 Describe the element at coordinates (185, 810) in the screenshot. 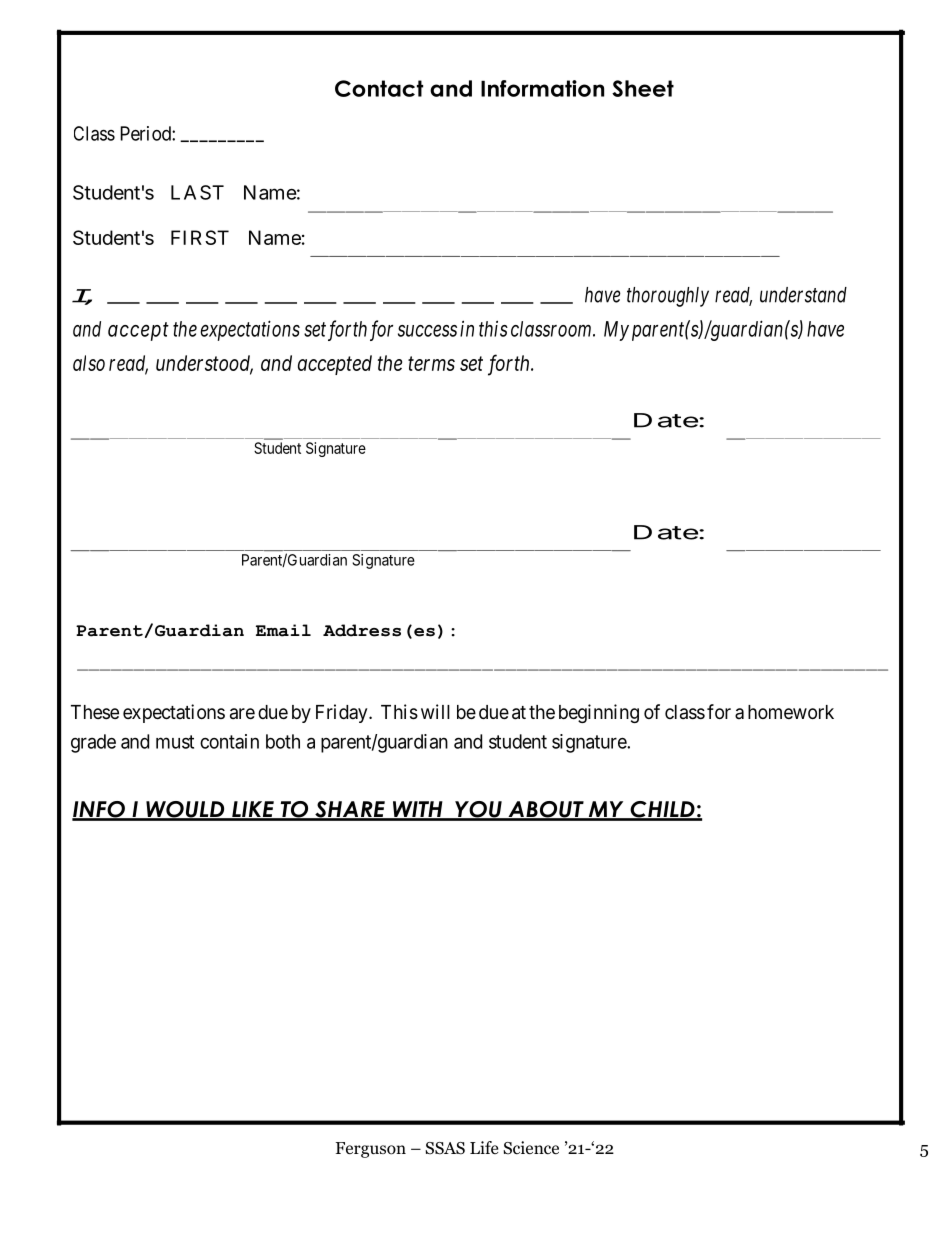

I see `WOULD` at that location.
